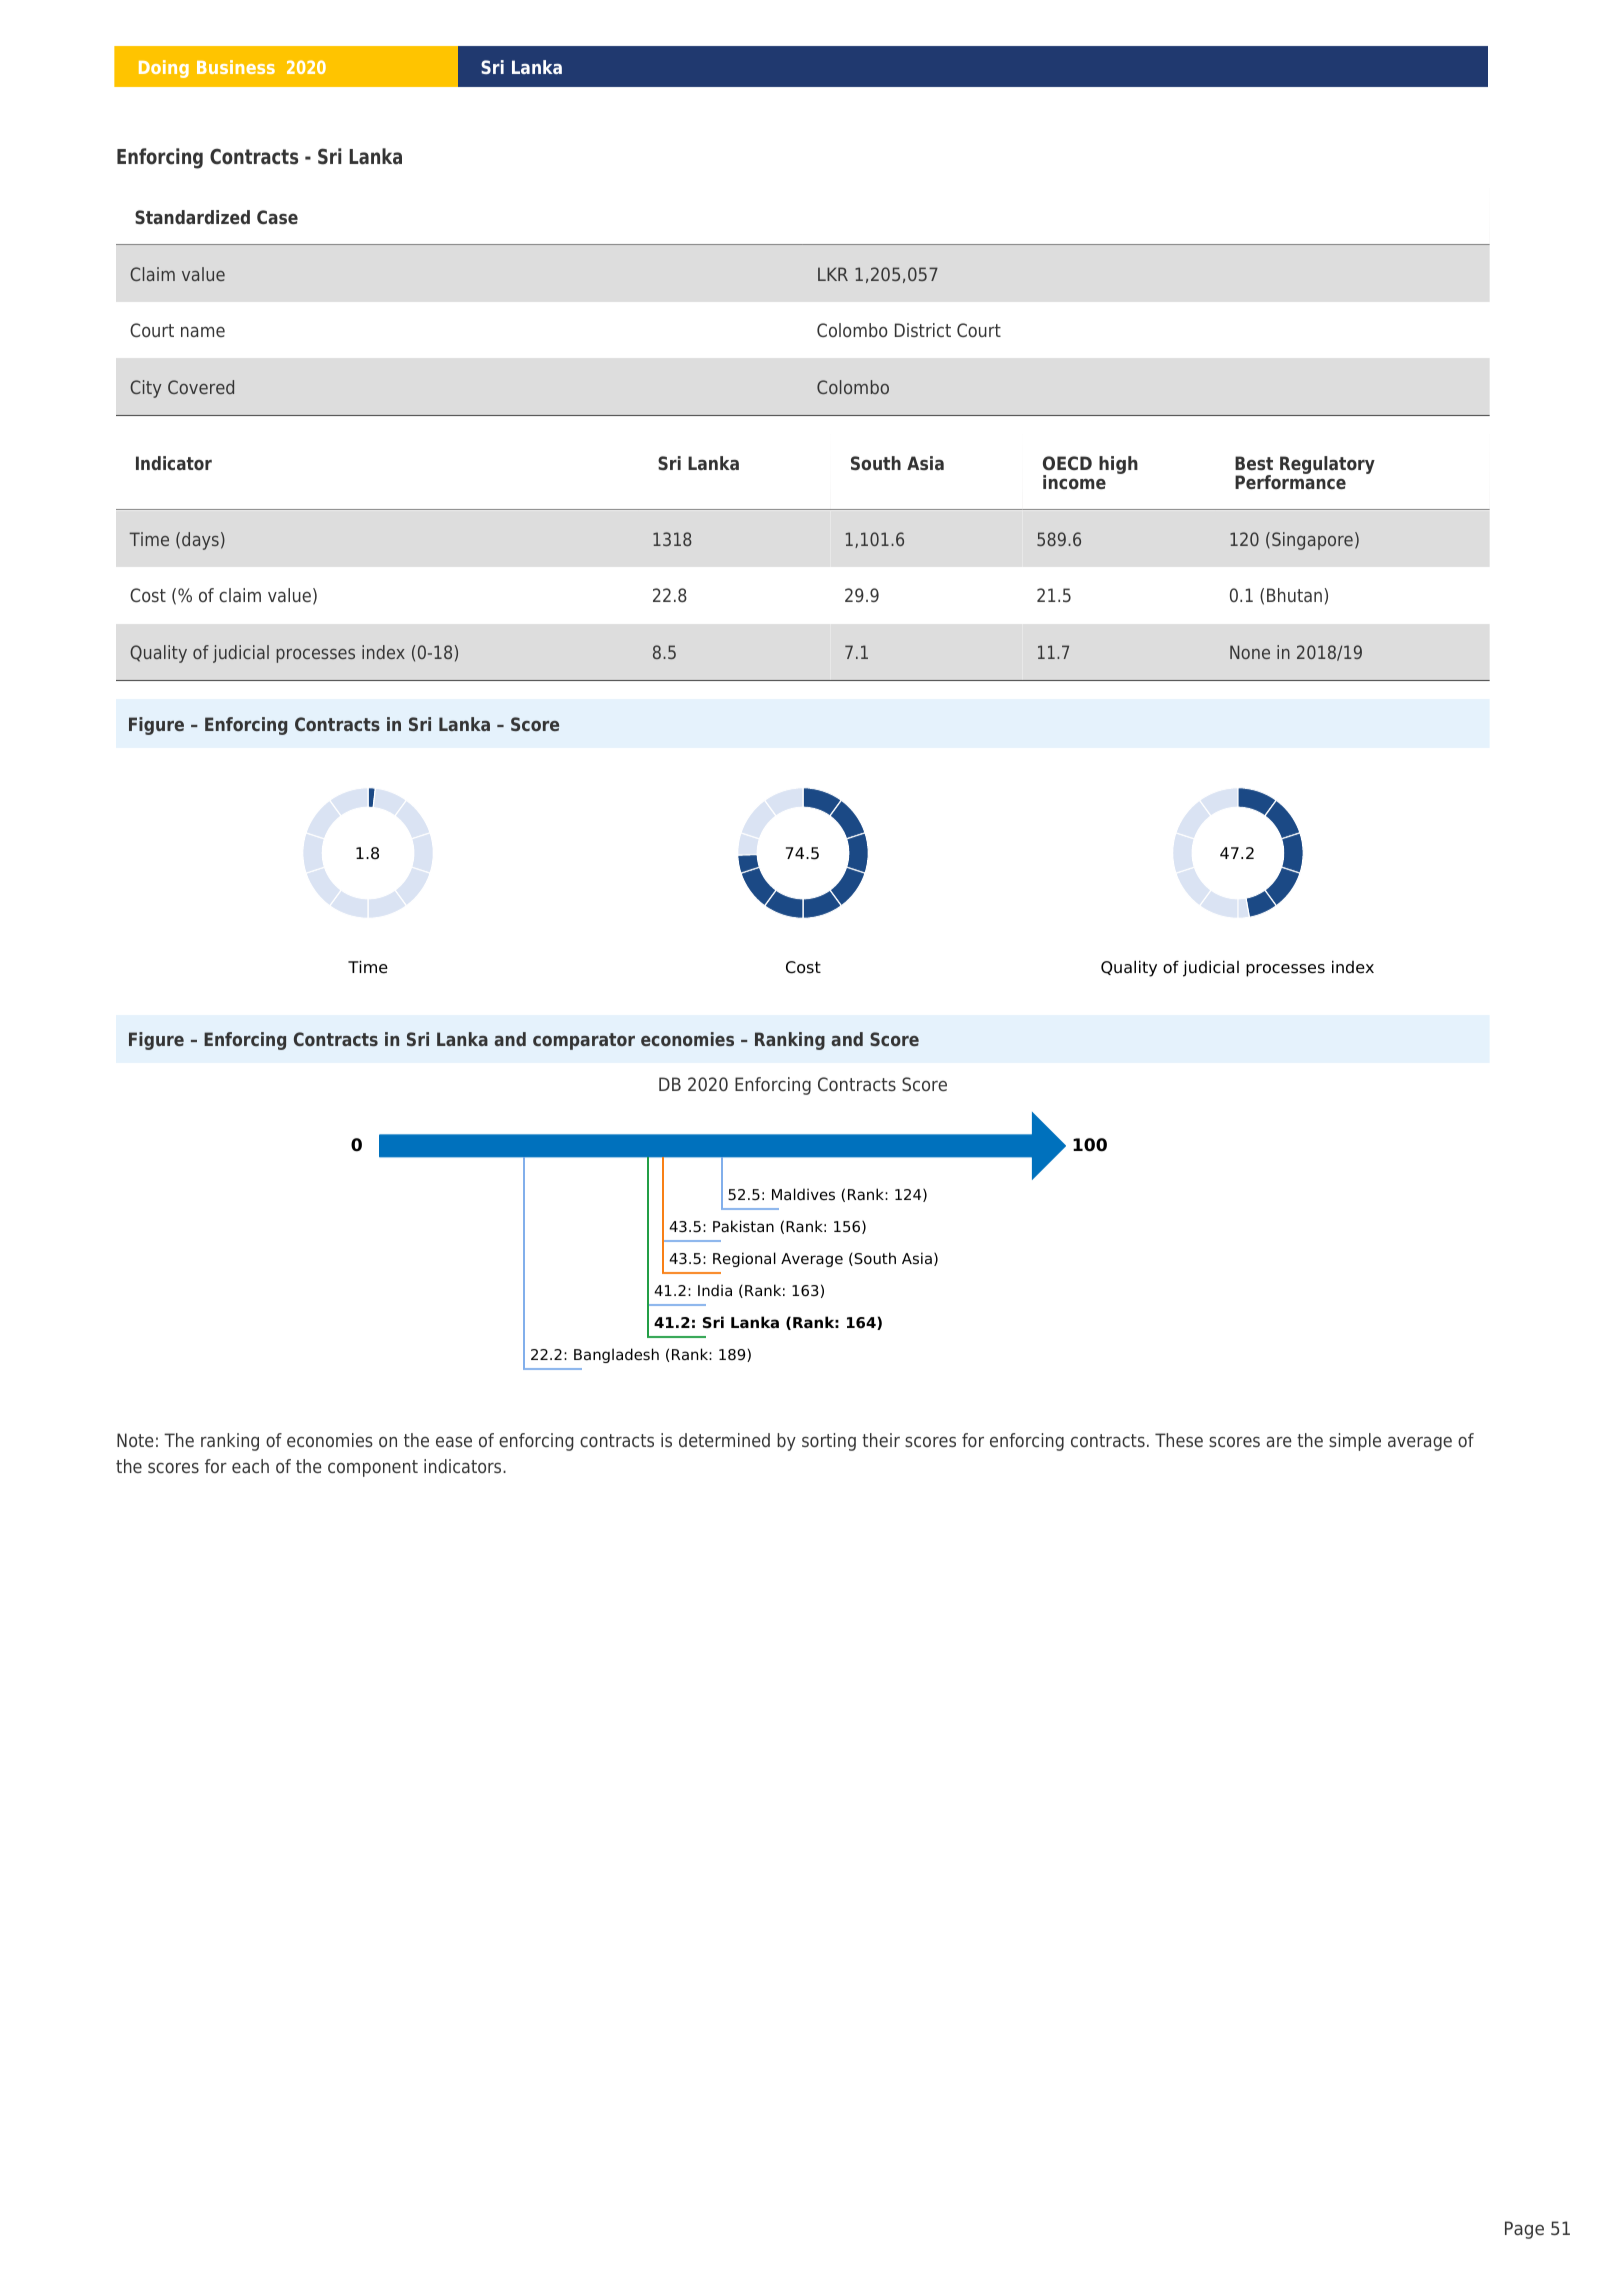  What do you see at coordinates (803, 1194) in the image?
I see `Maldives` at bounding box center [803, 1194].
